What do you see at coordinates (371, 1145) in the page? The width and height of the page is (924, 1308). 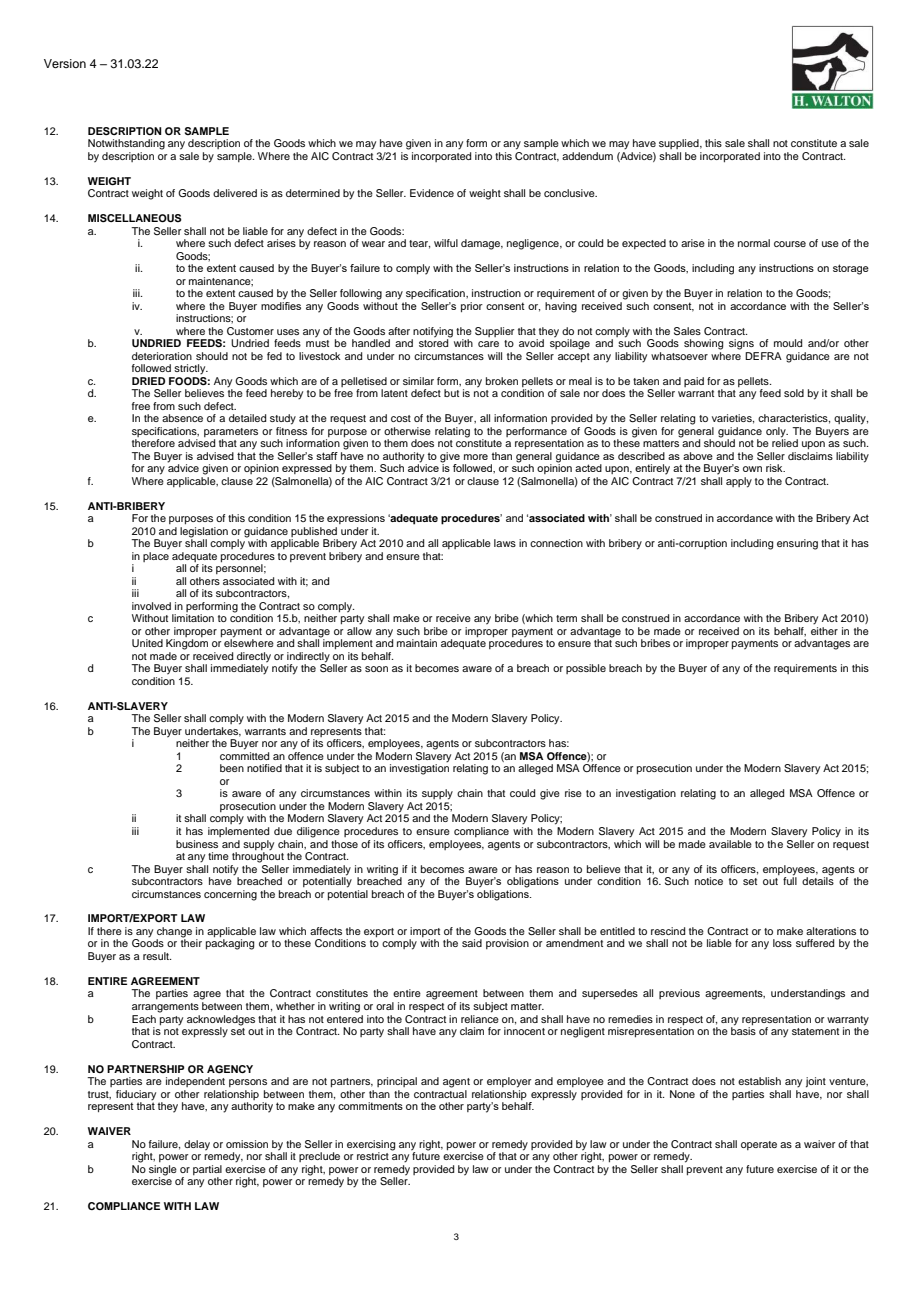 I see `exercising` at bounding box center [371, 1145].
